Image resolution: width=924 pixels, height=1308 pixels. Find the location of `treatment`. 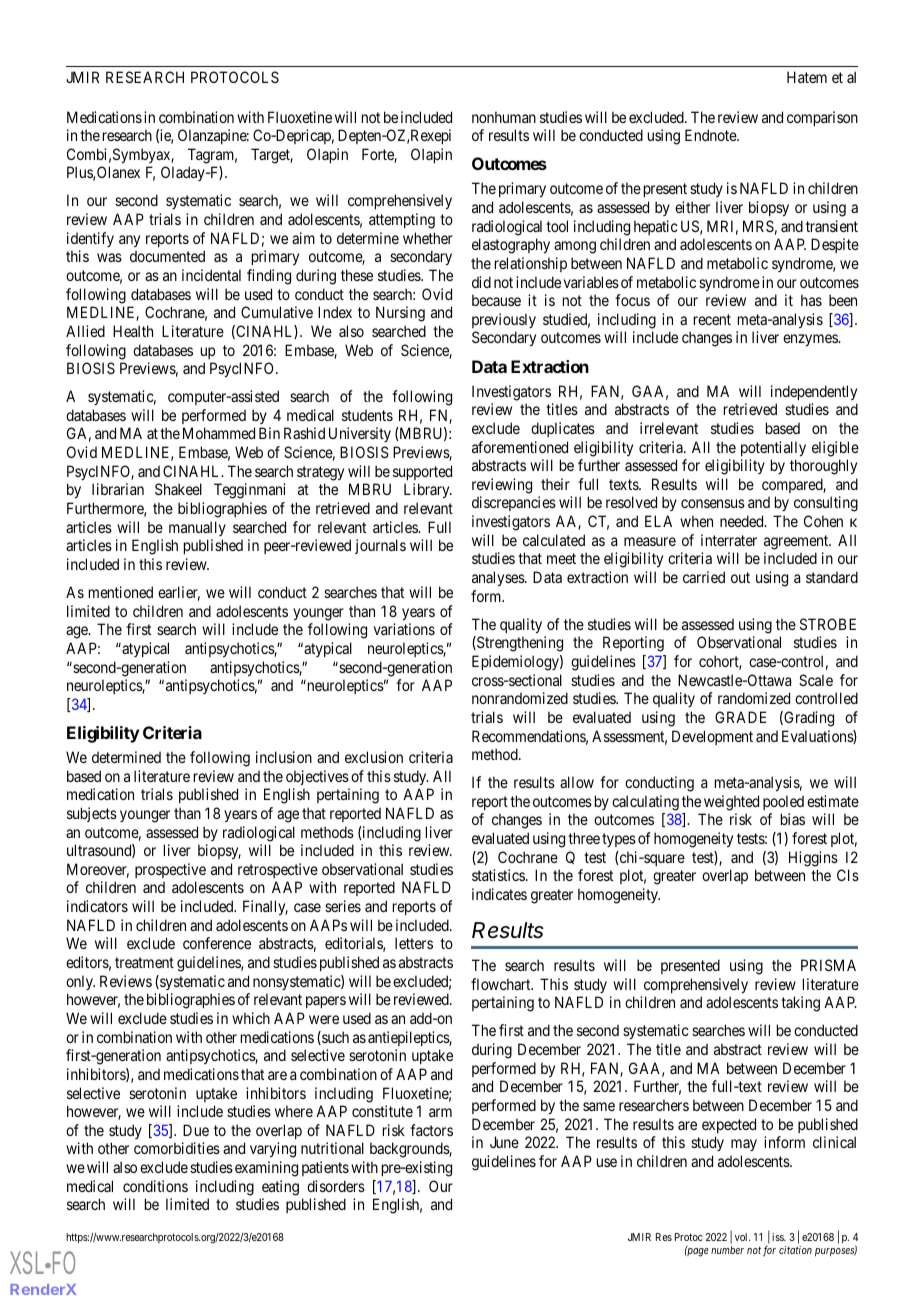

treatment is located at coordinates (144, 962).
